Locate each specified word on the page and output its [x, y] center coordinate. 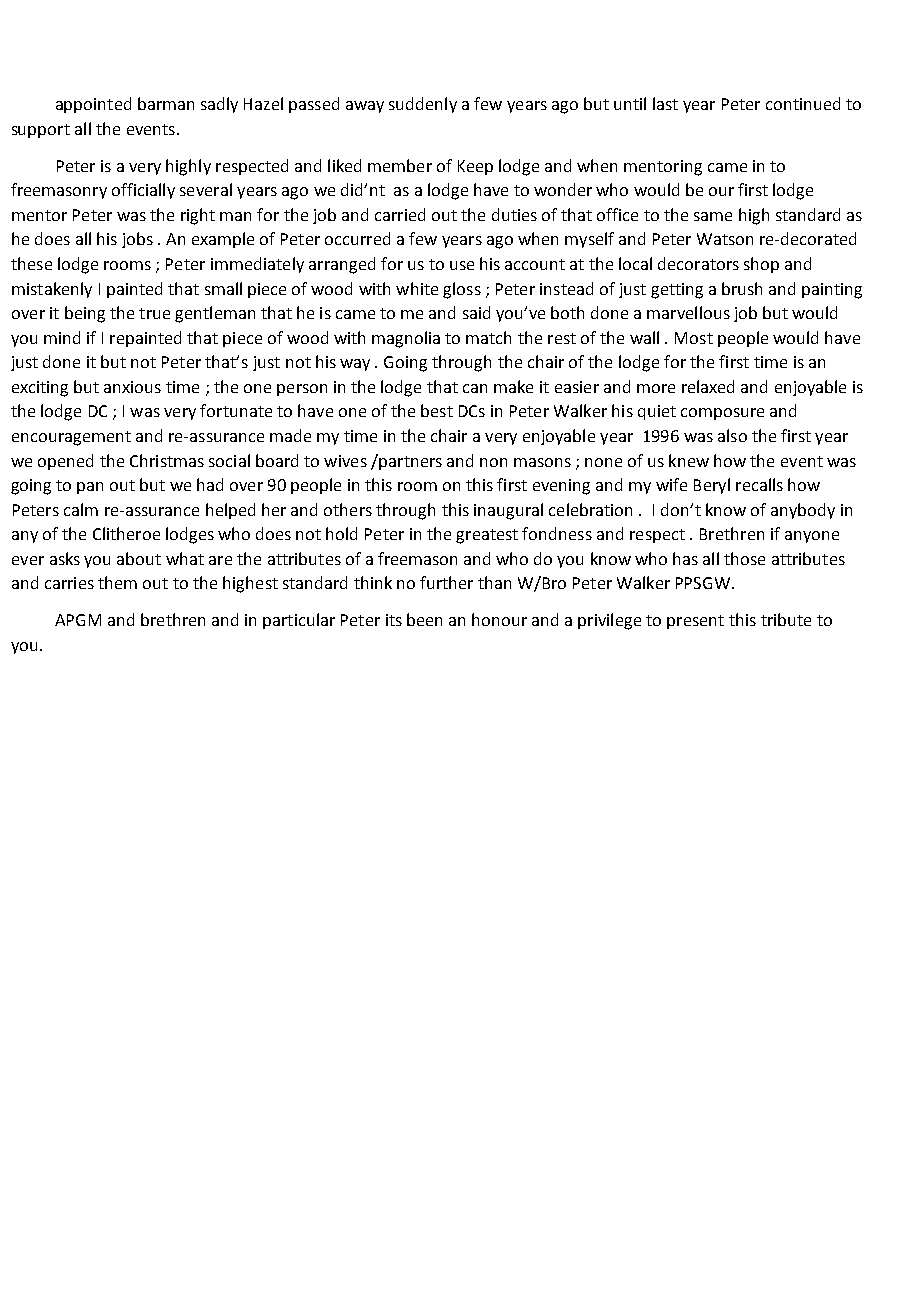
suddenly [423, 105]
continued [803, 103]
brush [742, 288]
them [117, 582]
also [732, 435]
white [417, 288]
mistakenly [52, 290]
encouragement [71, 438]
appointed [93, 105]
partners [409, 462]
